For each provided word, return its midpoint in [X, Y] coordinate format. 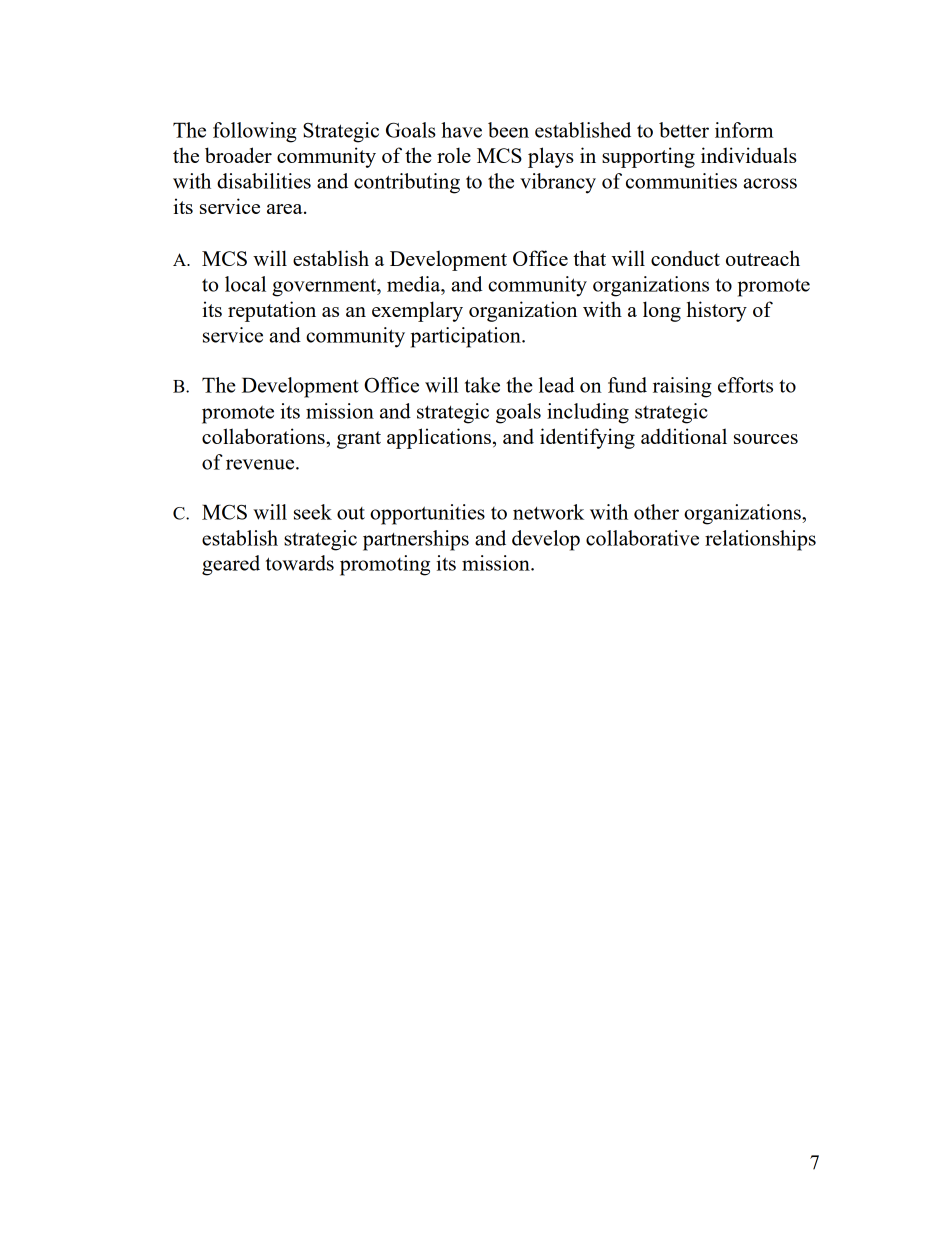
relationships [760, 540]
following [255, 132]
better [684, 130]
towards [300, 563]
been [508, 130]
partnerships [416, 540]
